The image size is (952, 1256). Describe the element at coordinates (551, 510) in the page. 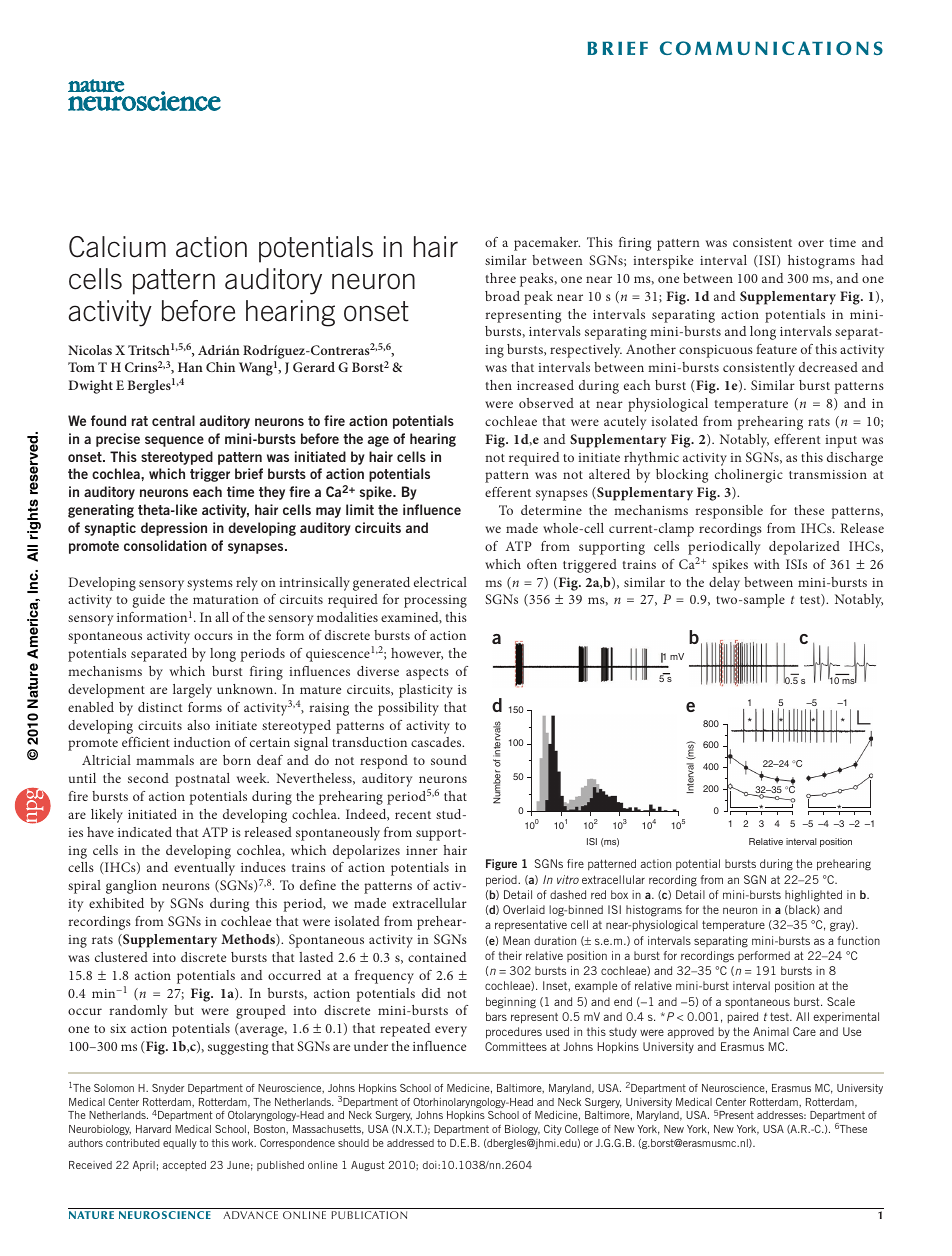

I see `determine` at that location.
